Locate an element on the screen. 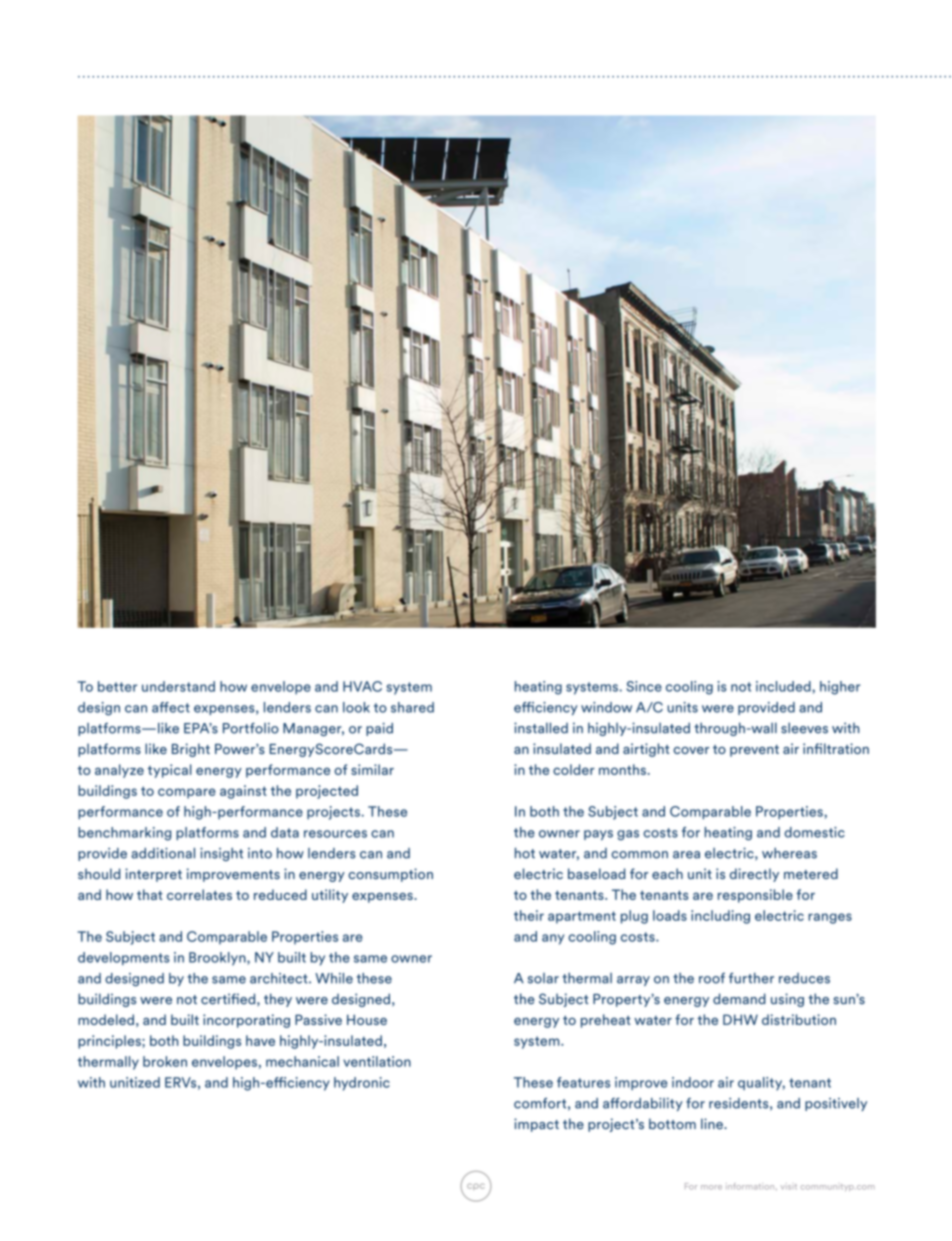 The width and height of the screenshot is (952, 1241). compare is located at coordinates (187, 793).
